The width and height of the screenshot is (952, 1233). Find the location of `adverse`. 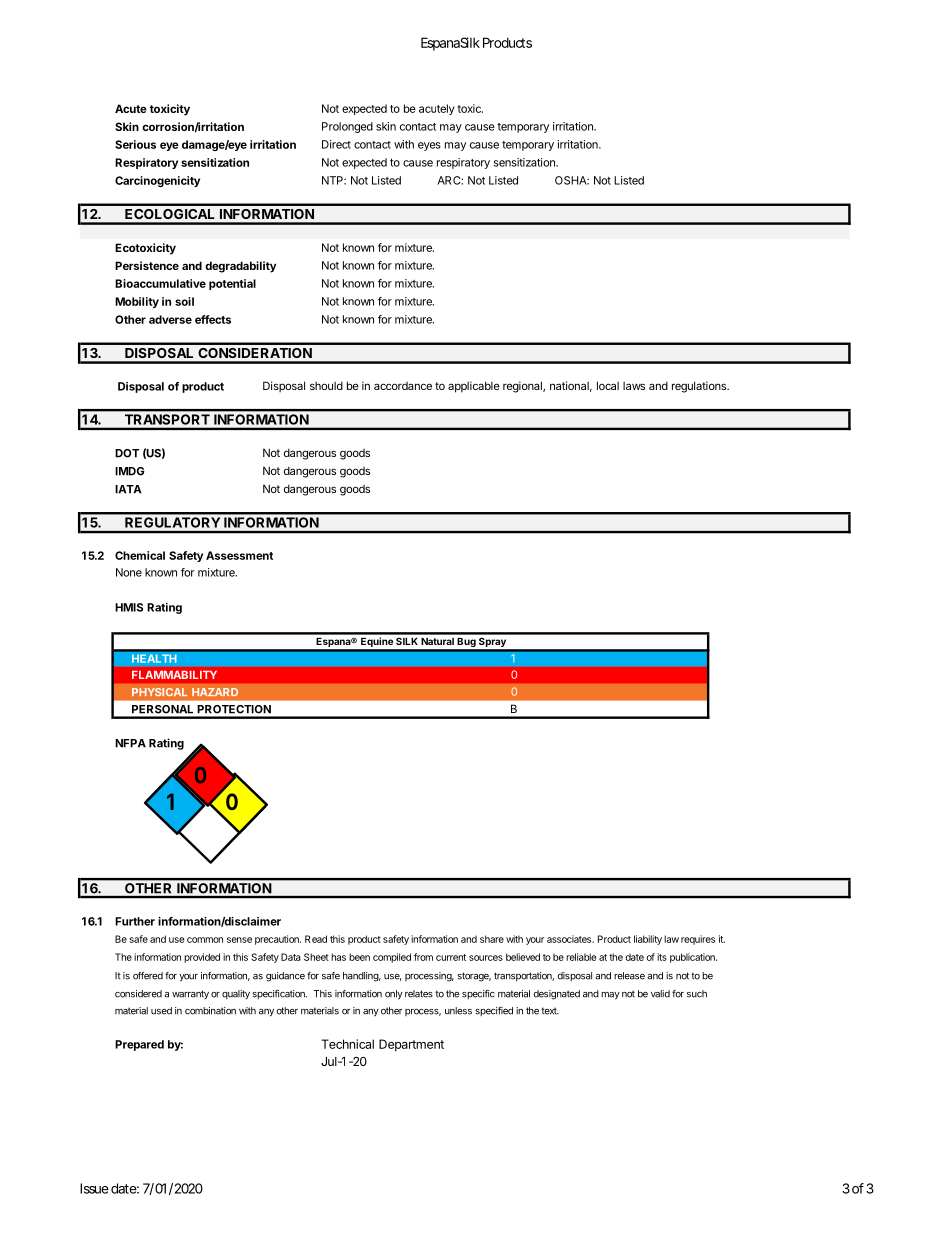

adverse is located at coordinates (170, 319).
